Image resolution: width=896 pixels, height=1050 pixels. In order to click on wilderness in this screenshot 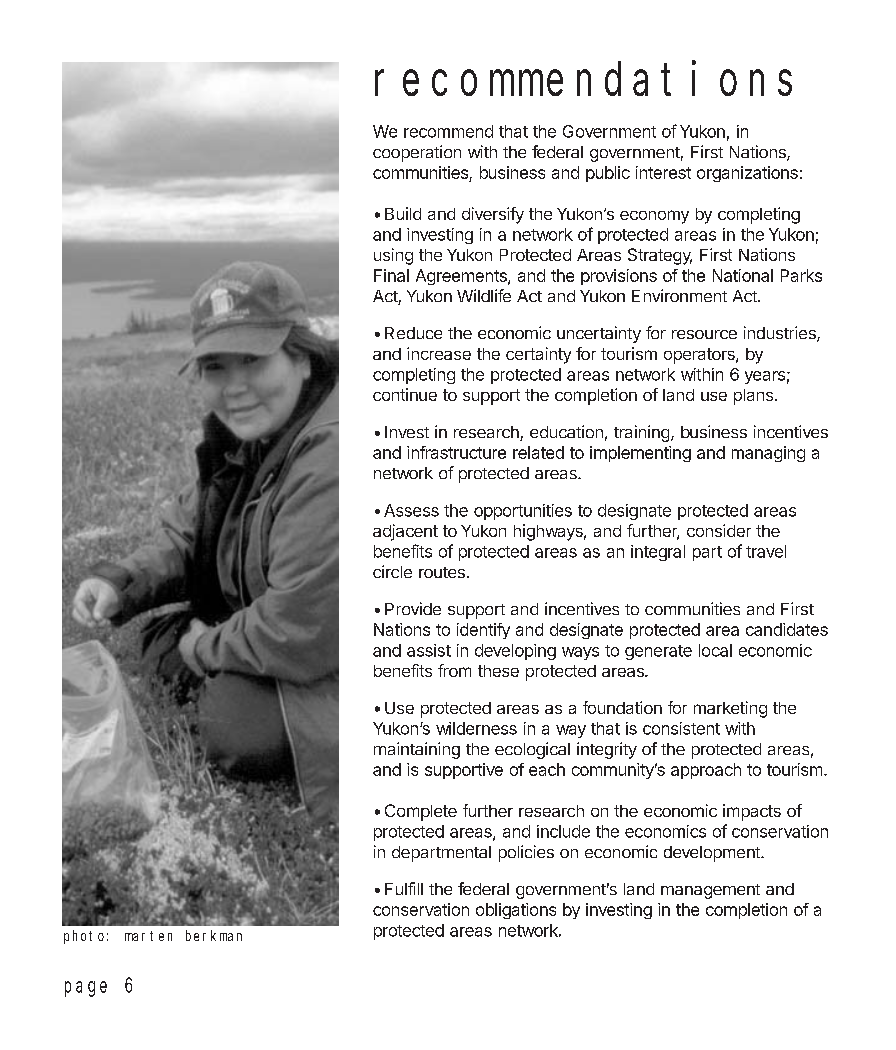, I will do `click(476, 728)`.
